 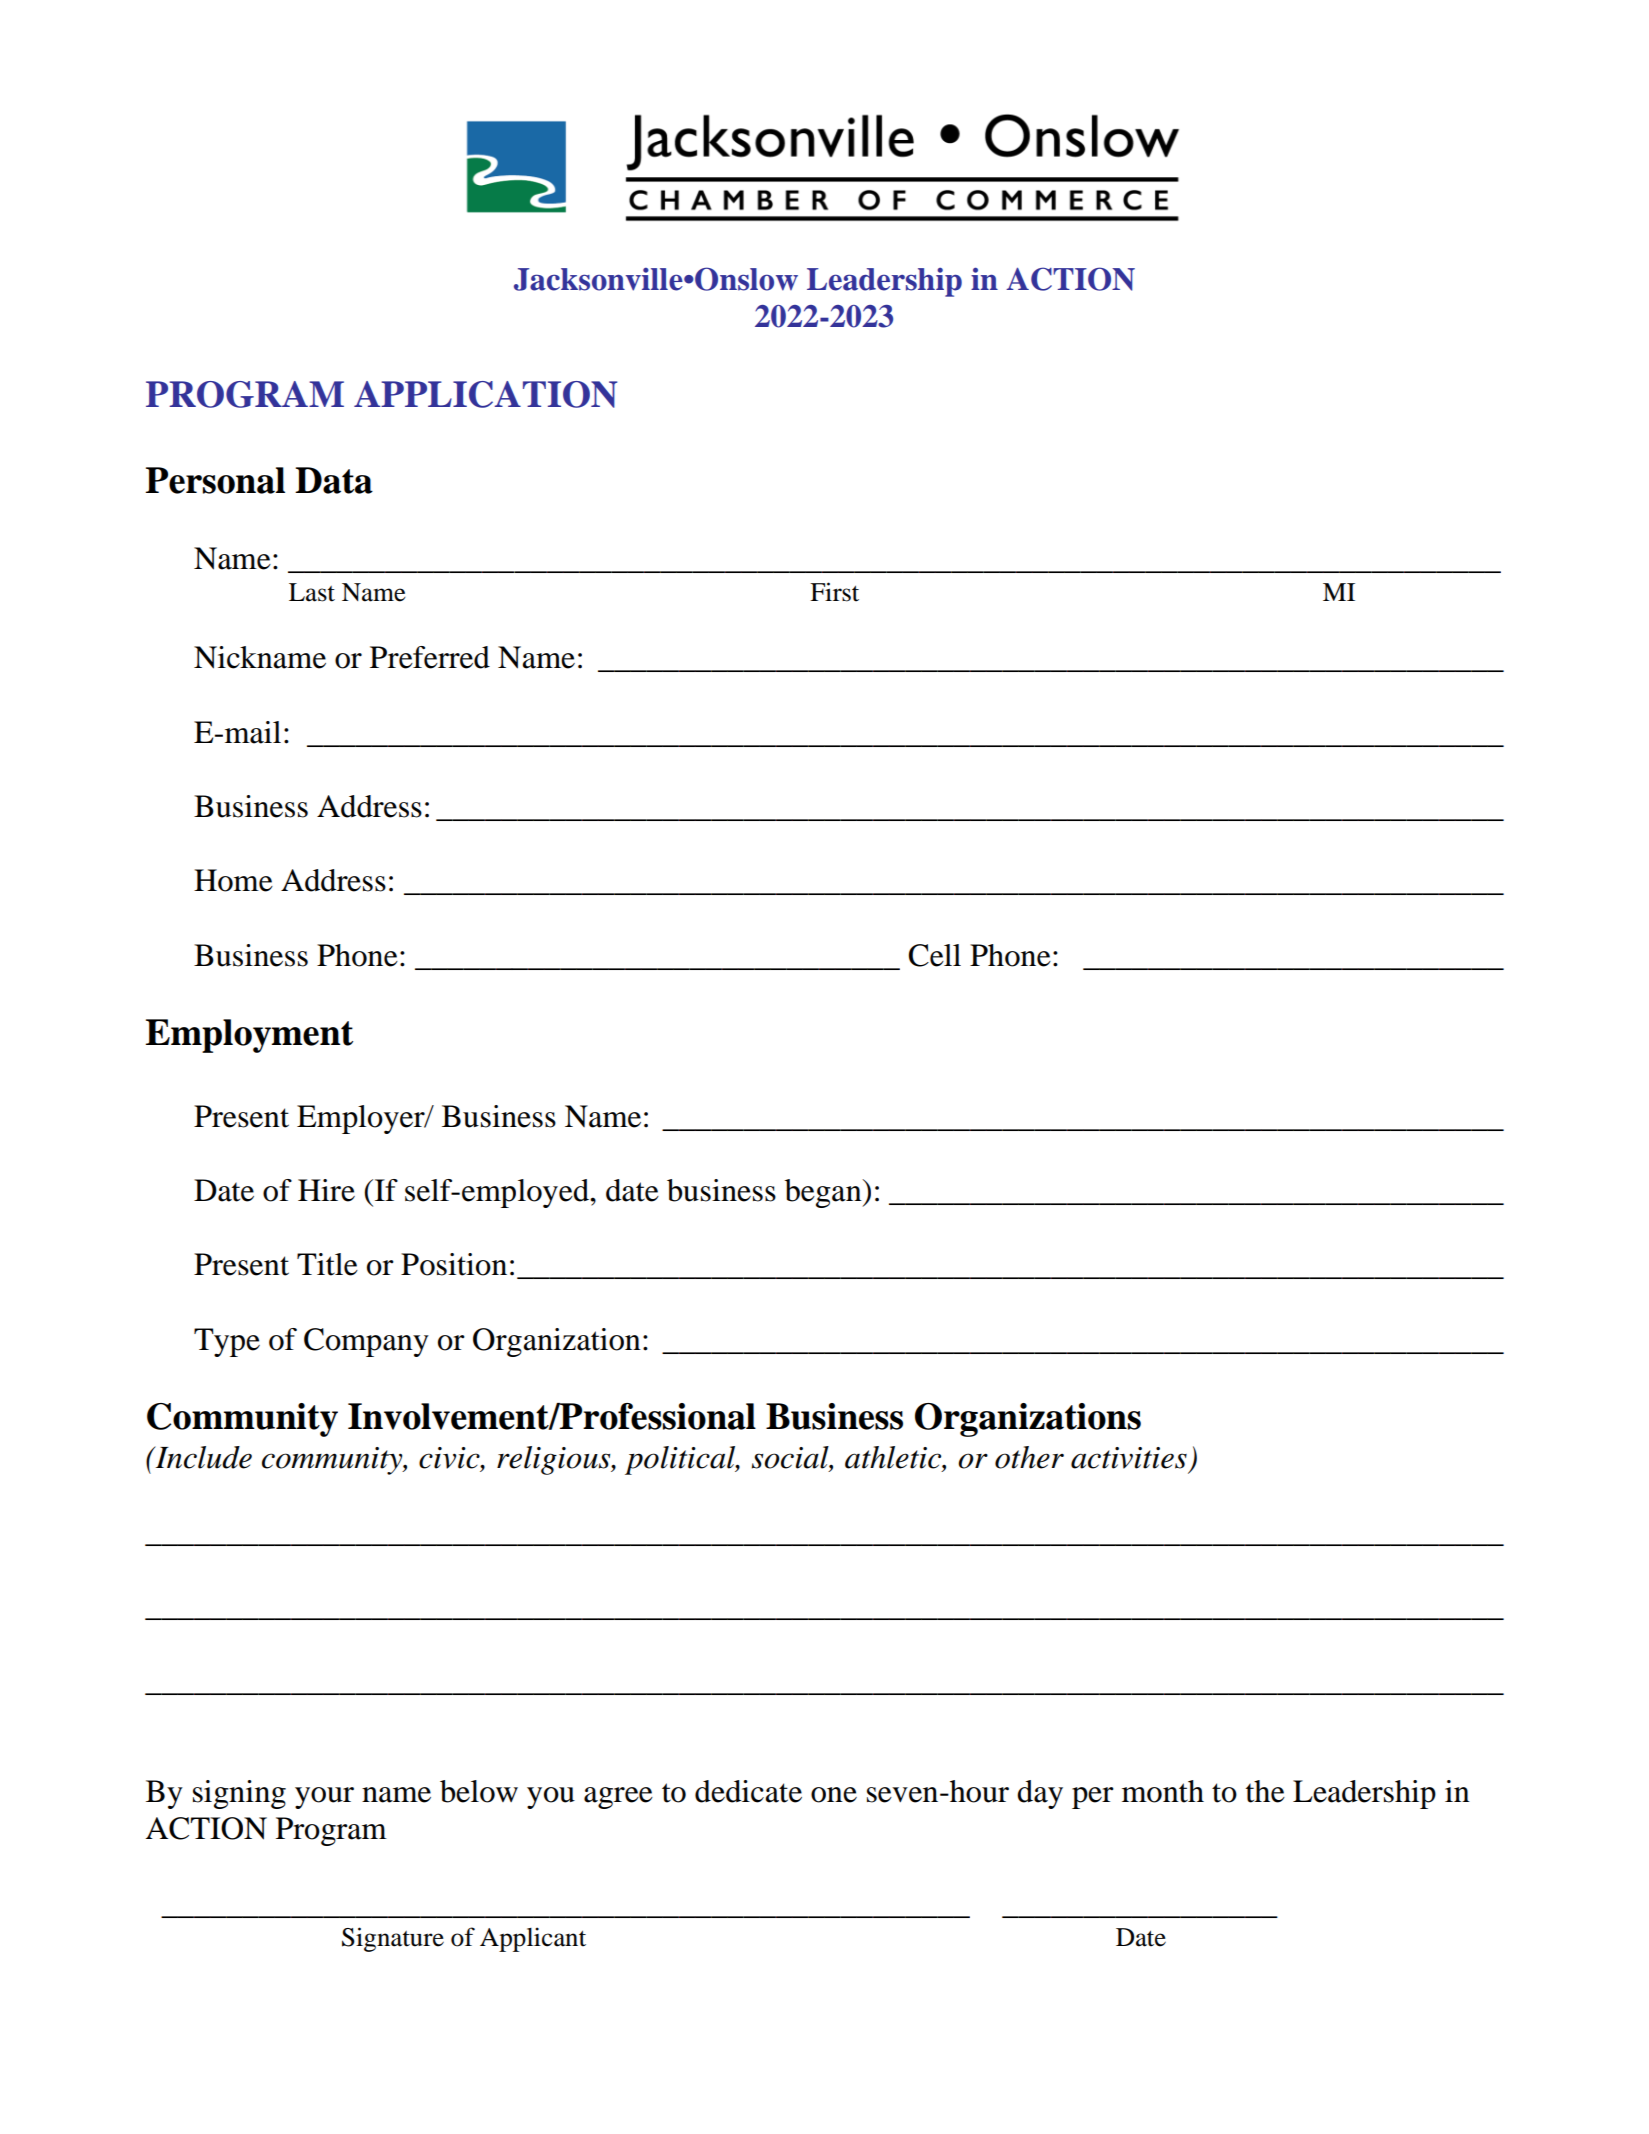 I want to click on other, so click(x=1029, y=1457).
